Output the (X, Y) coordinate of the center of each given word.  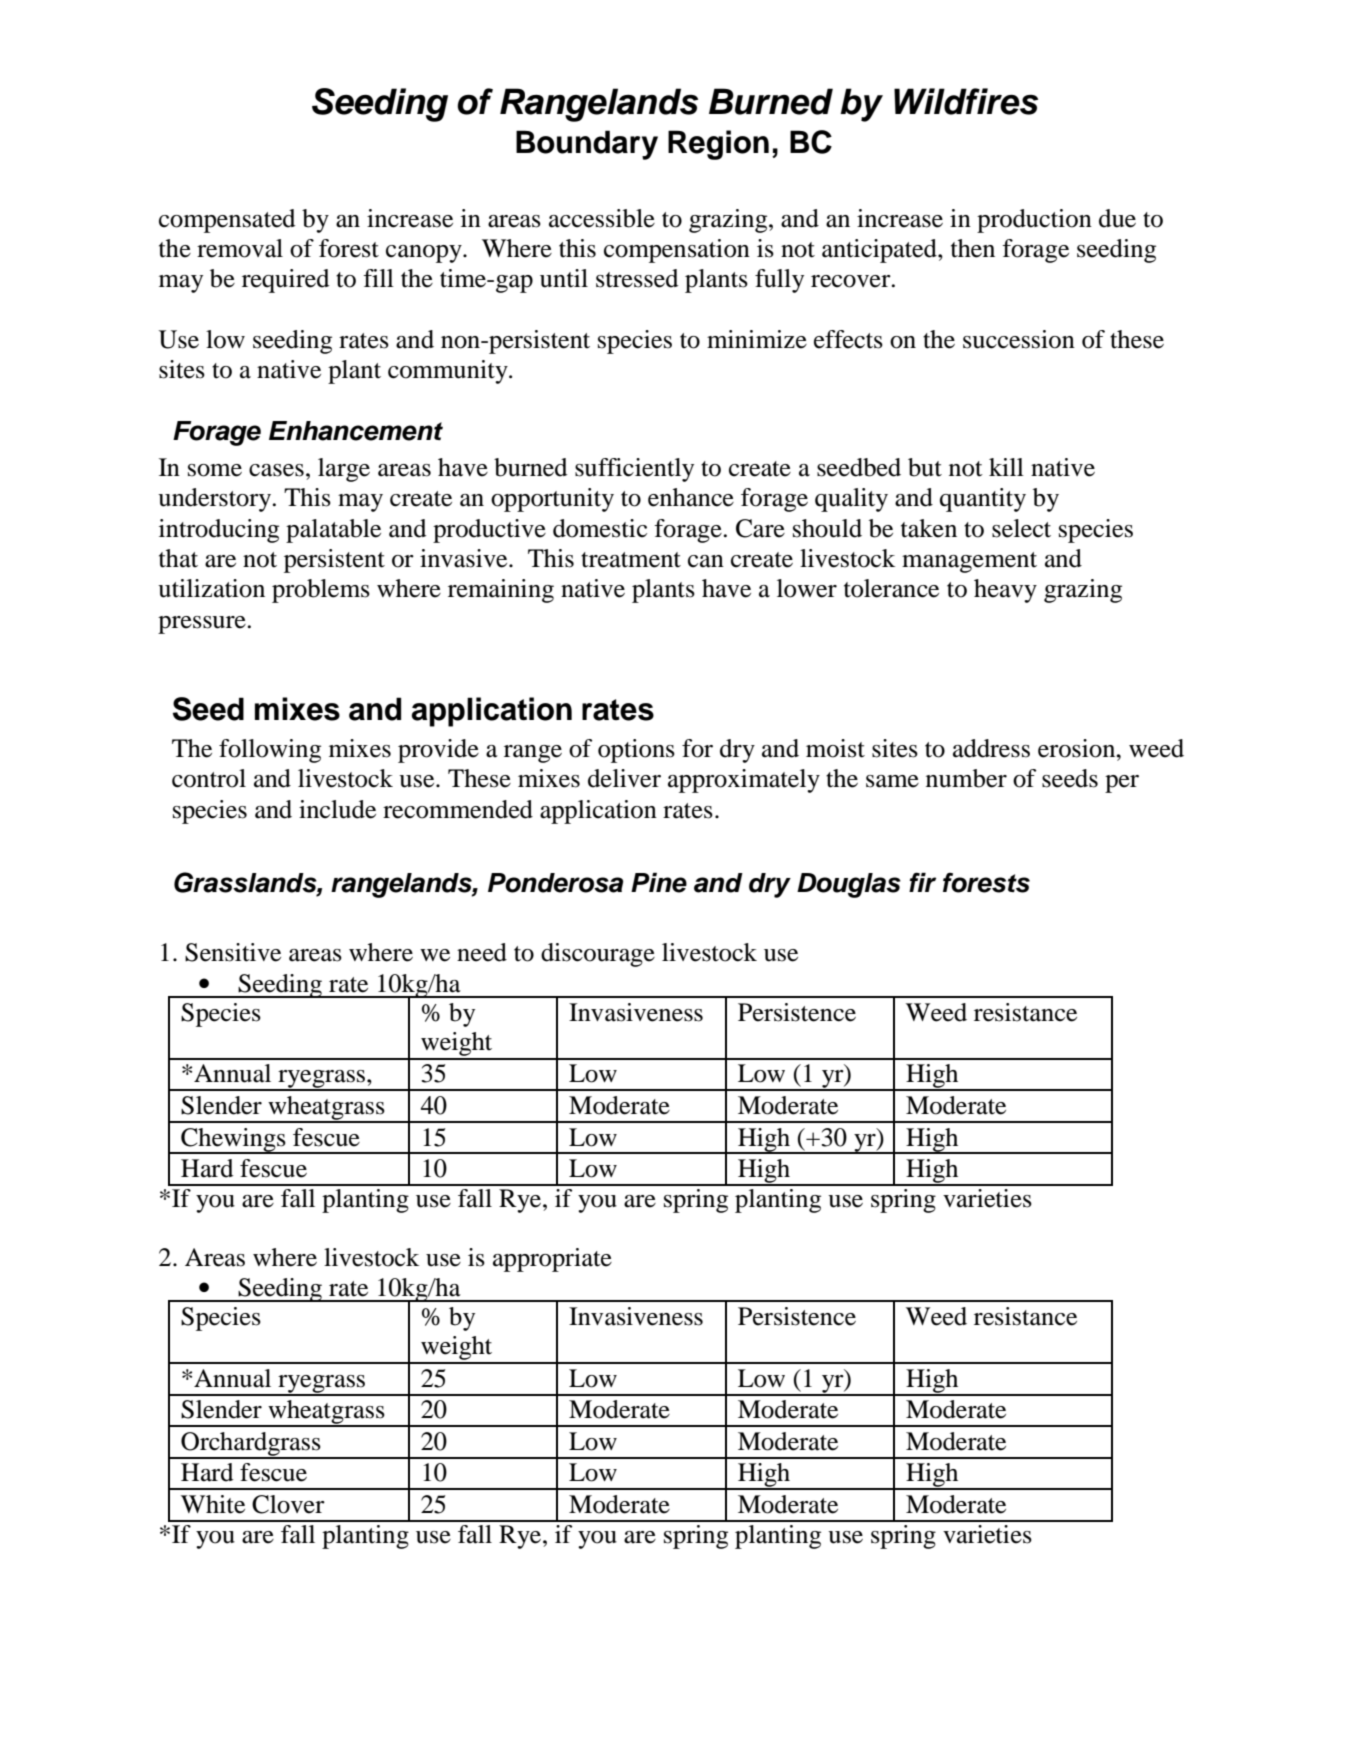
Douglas (849, 885)
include (337, 809)
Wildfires (966, 101)
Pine (659, 883)
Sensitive (233, 952)
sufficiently (634, 470)
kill (1006, 467)
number (966, 778)
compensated (227, 221)
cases (276, 470)
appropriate (552, 1260)
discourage (598, 955)
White (213, 1504)
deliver (624, 778)
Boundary (587, 145)
